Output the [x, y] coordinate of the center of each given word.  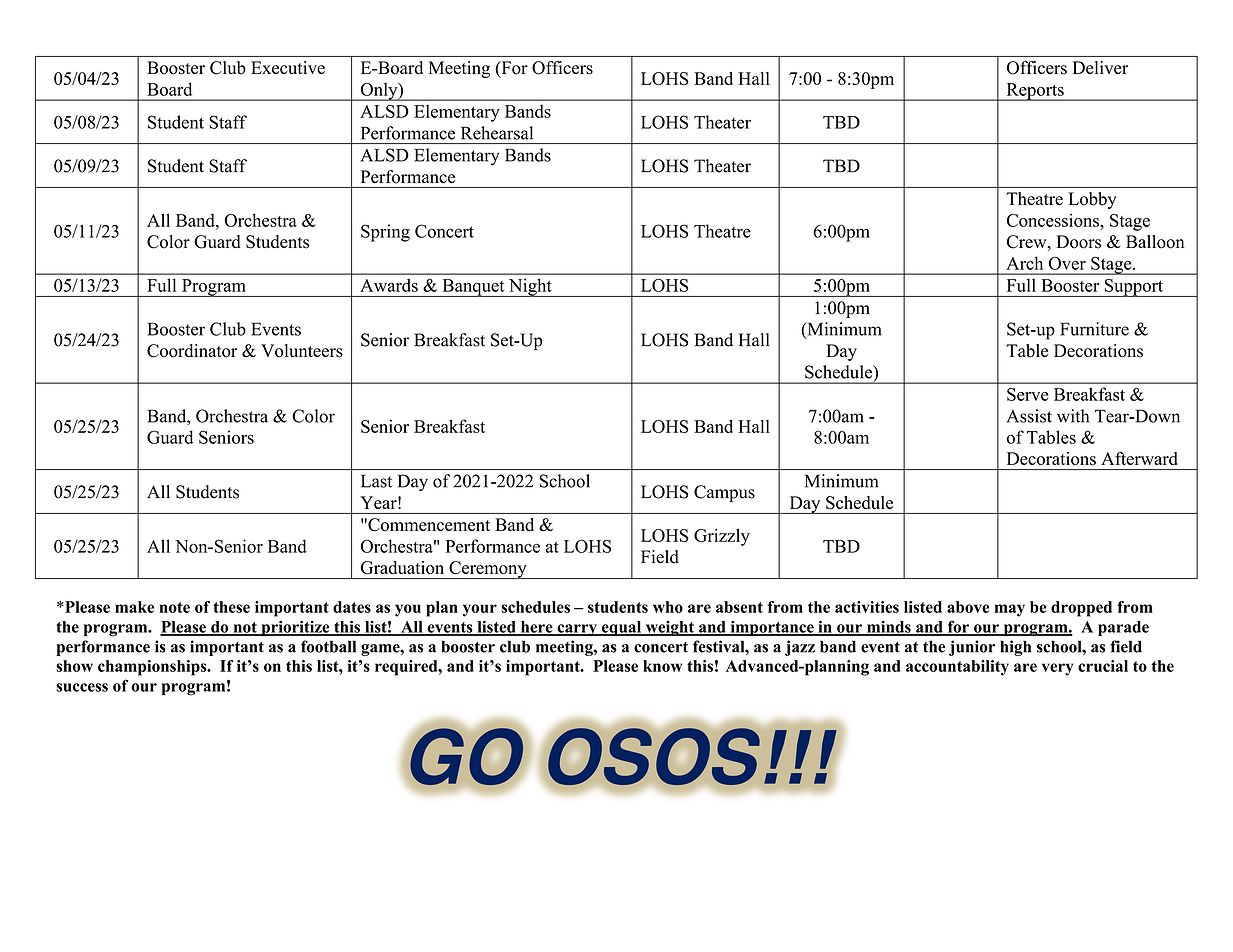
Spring [385, 233]
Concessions [1054, 220]
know [662, 666]
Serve [1027, 394]
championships [153, 668]
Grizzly [722, 537]
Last [376, 481]
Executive [288, 67]
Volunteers [302, 351]
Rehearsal [497, 133]
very [1057, 669]
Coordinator [192, 351]
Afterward [1139, 458]
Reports [1035, 92]
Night [530, 287]
